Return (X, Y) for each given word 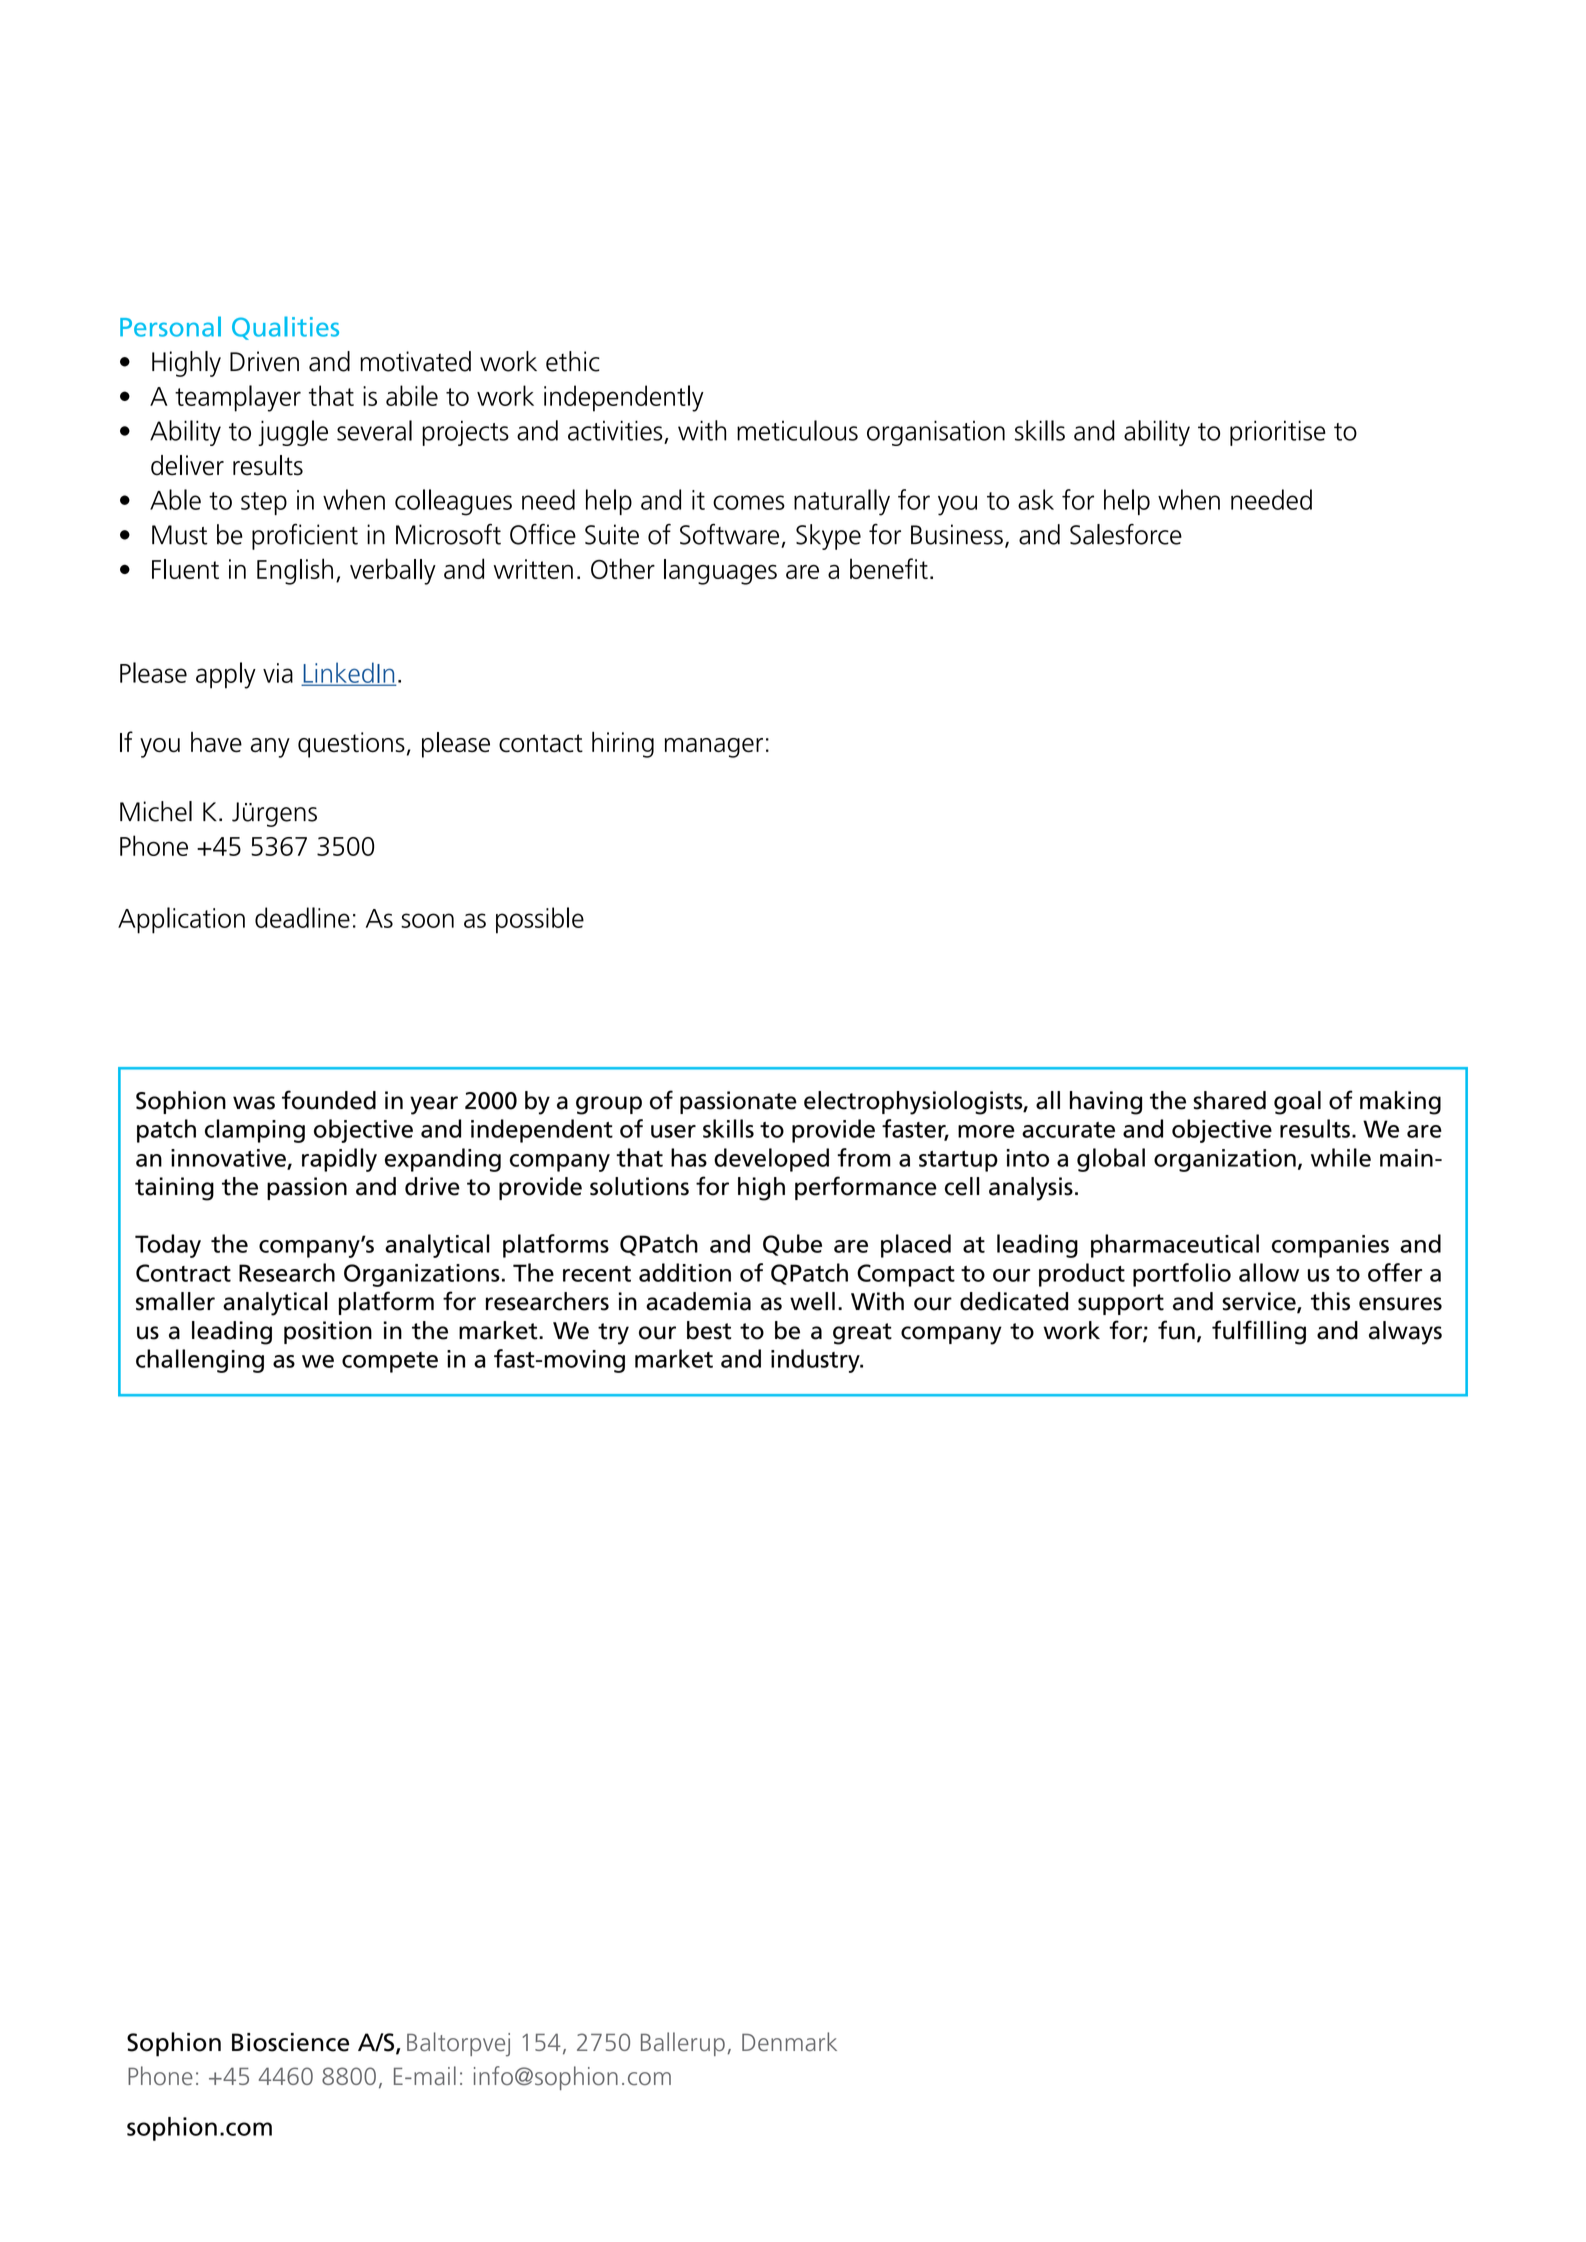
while (1341, 1157)
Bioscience (290, 2042)
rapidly (339, 1160)
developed (771, 1160)
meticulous (797, 430)
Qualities (285, 328)
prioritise (1278, 433)
